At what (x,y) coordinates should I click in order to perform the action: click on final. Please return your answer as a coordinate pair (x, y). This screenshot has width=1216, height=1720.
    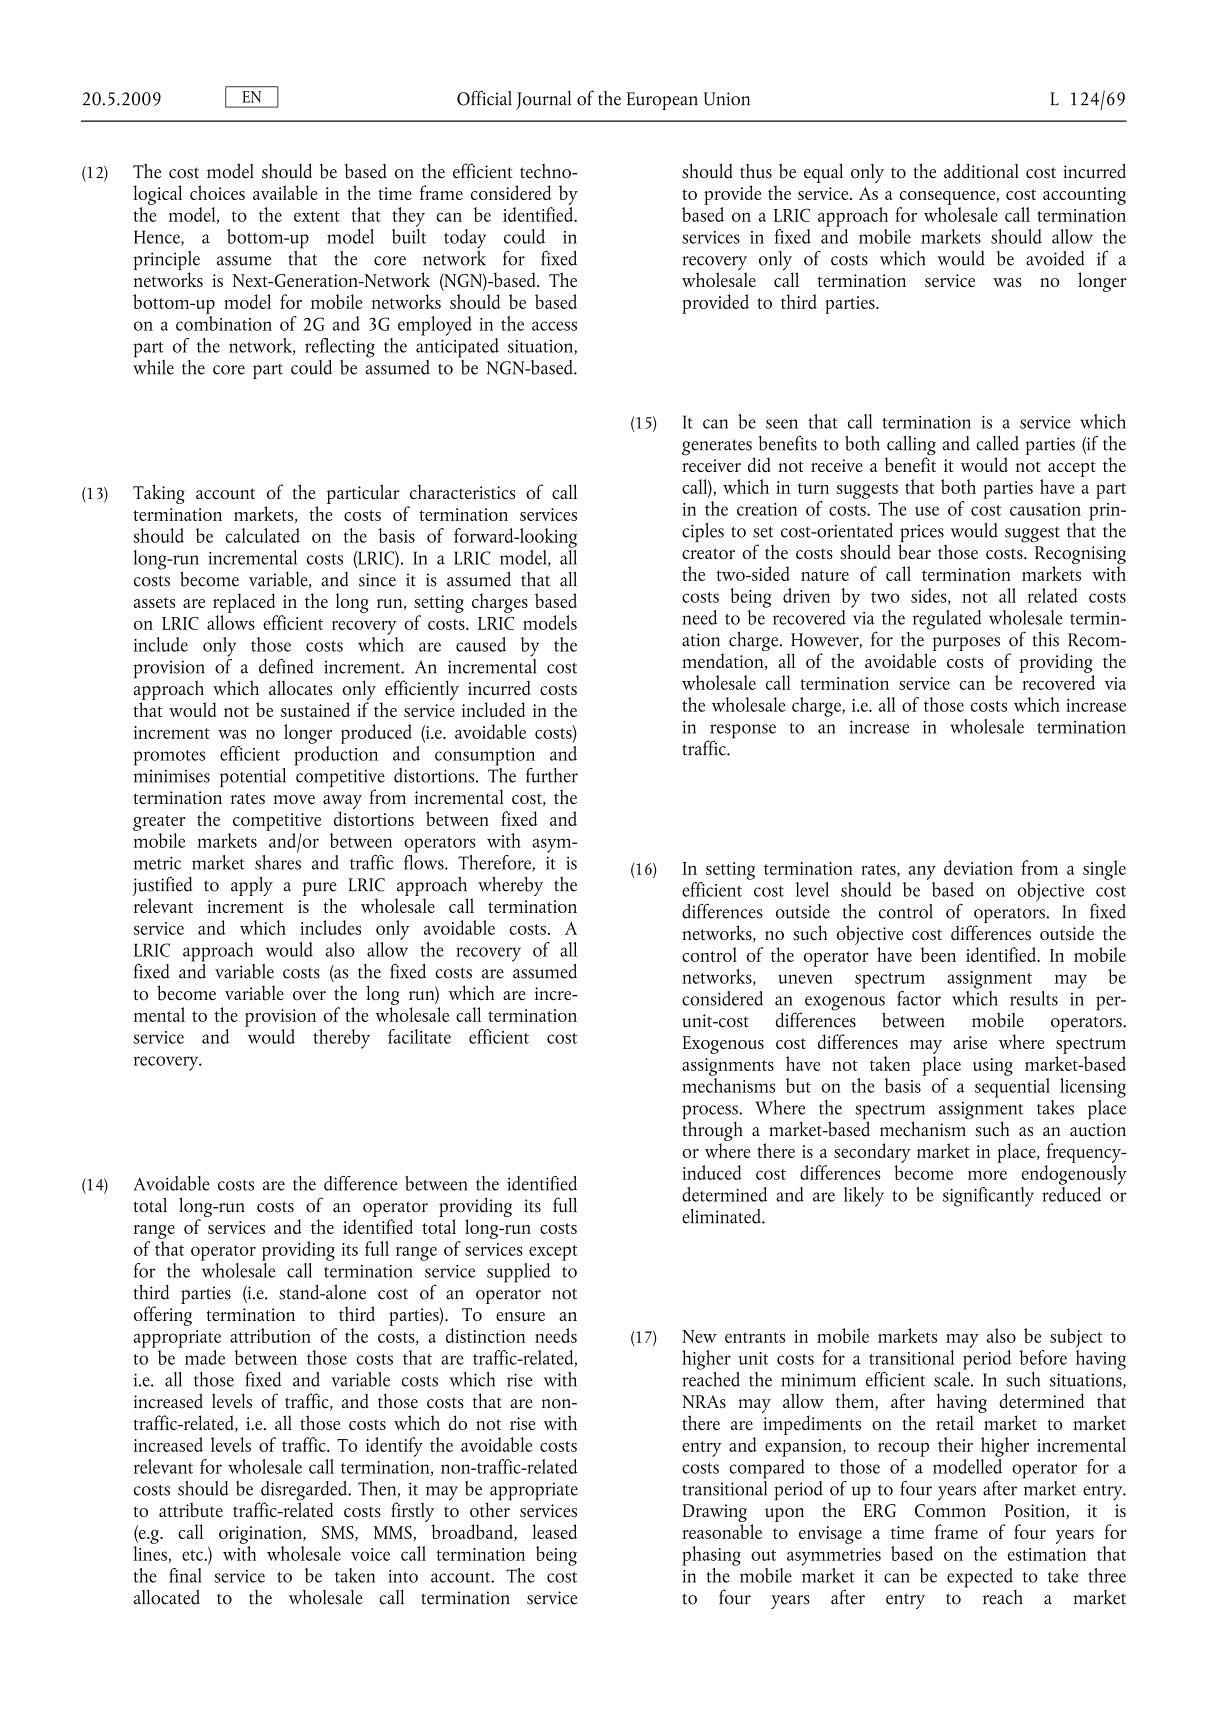
    Looking at the image, I should click on (185, 1575).
